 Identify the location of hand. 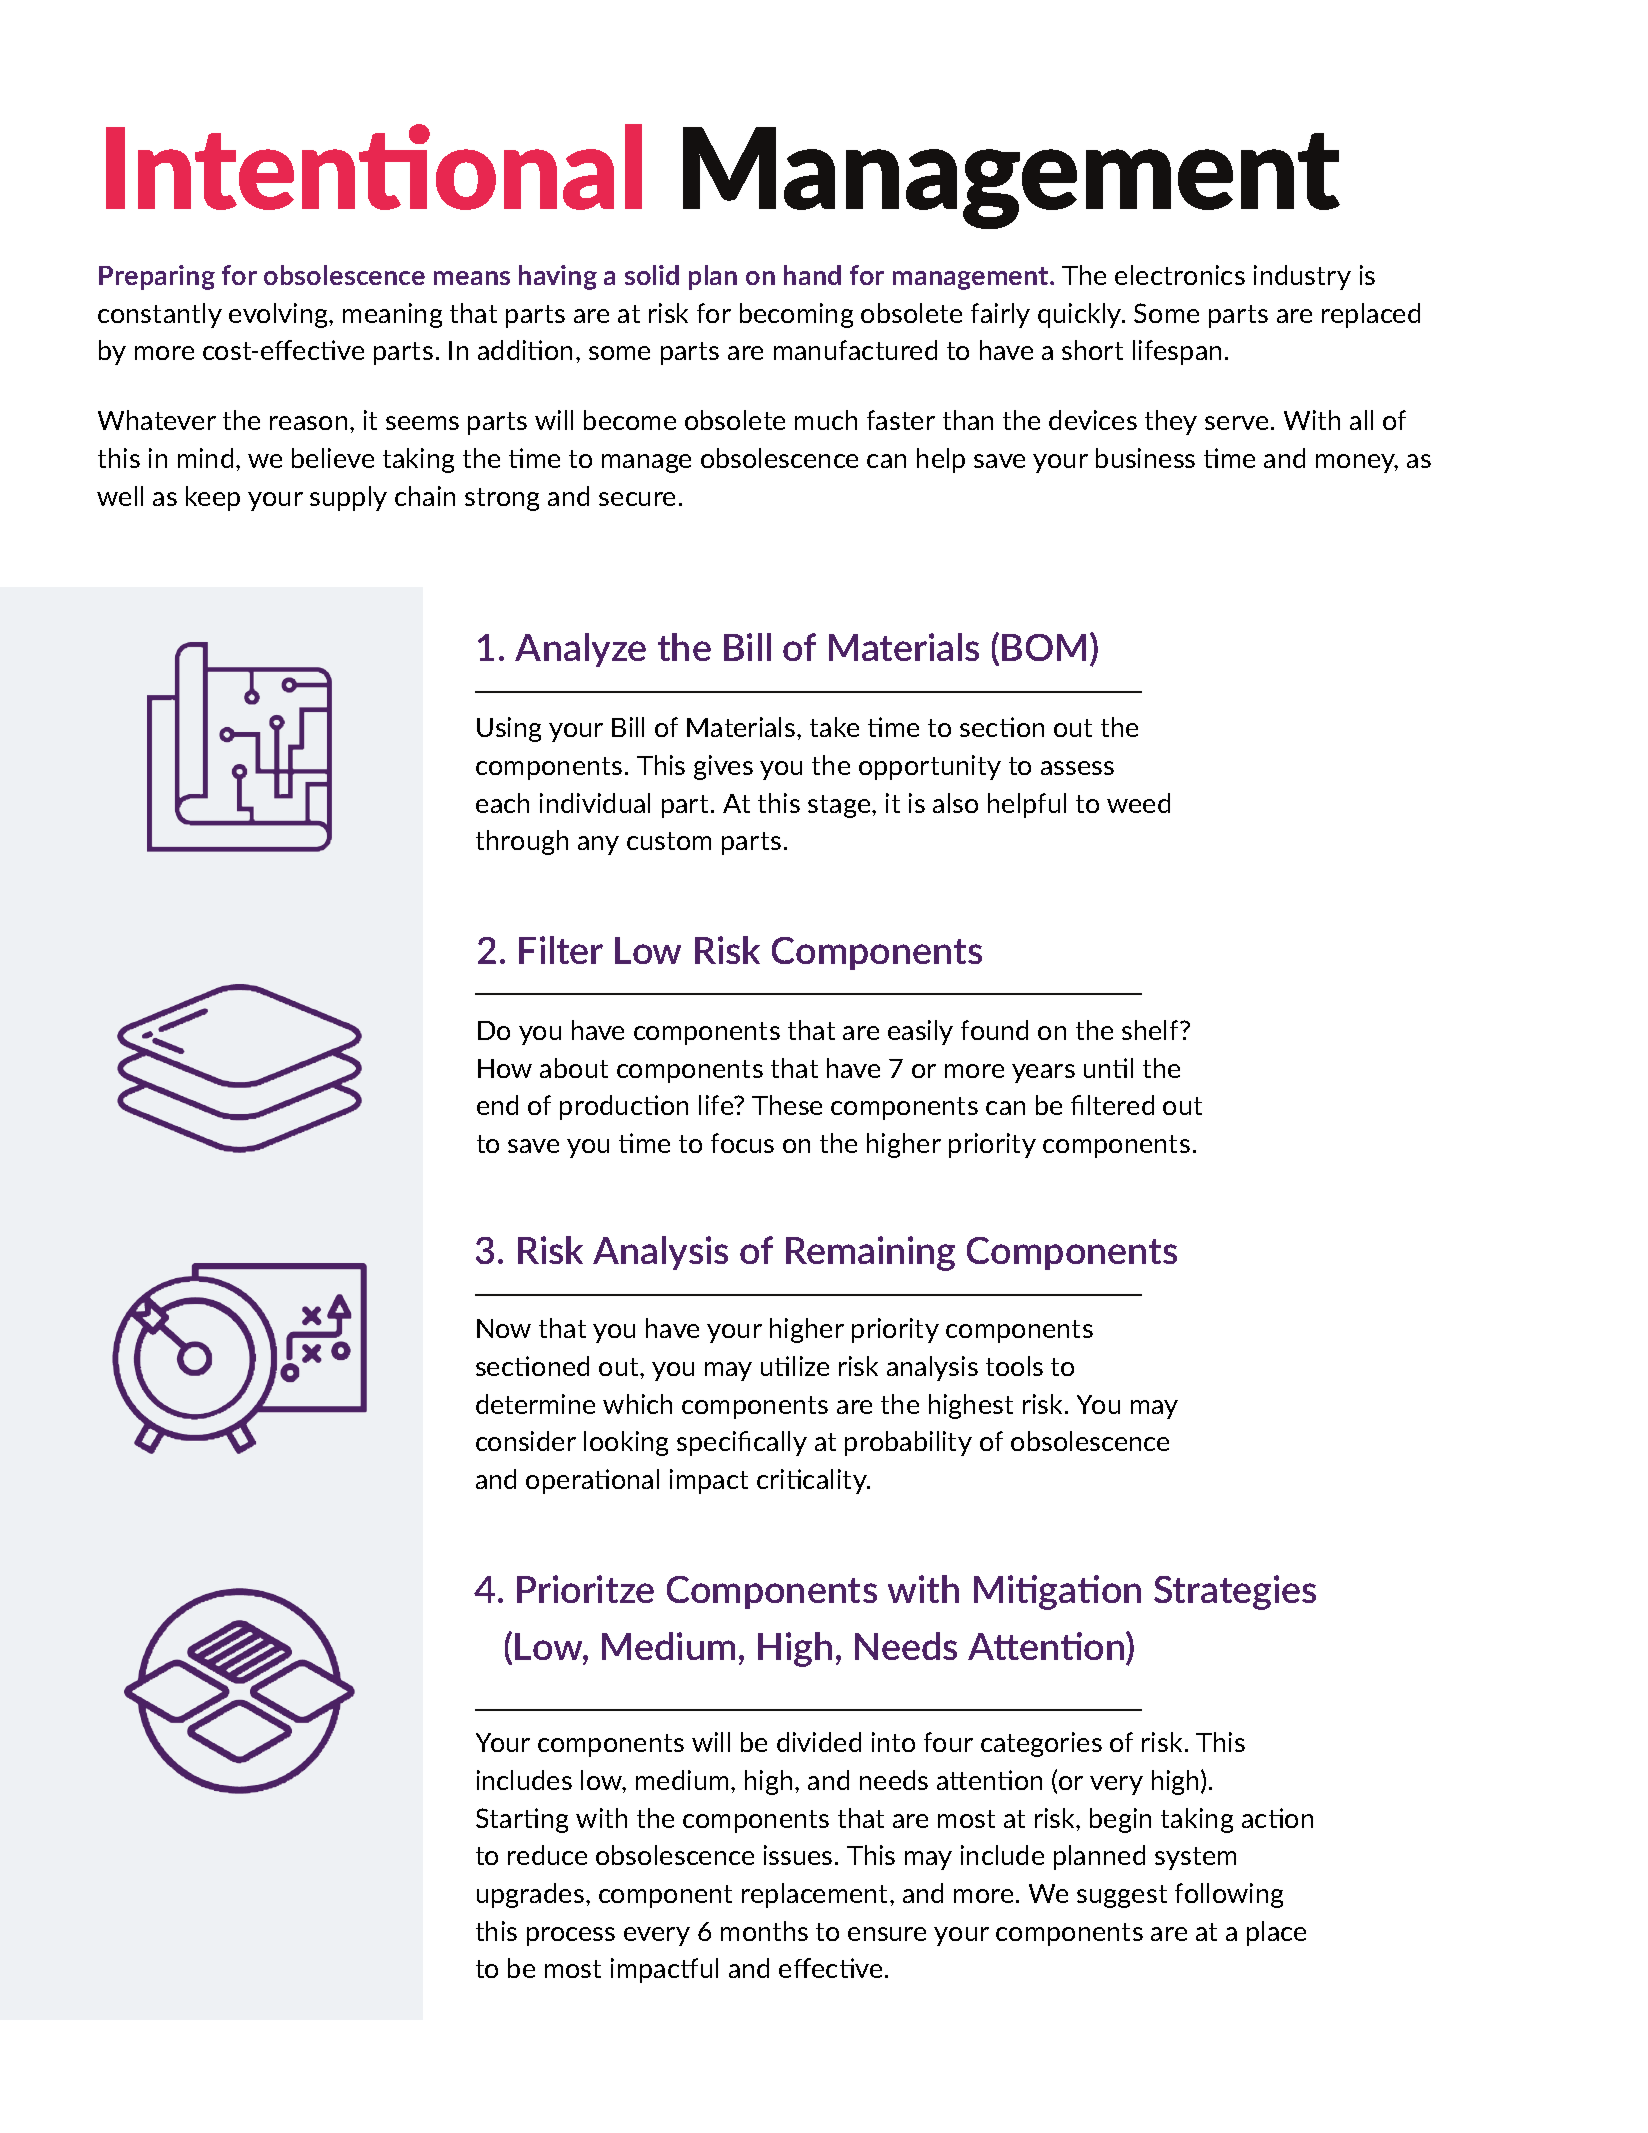
(812, 275).
